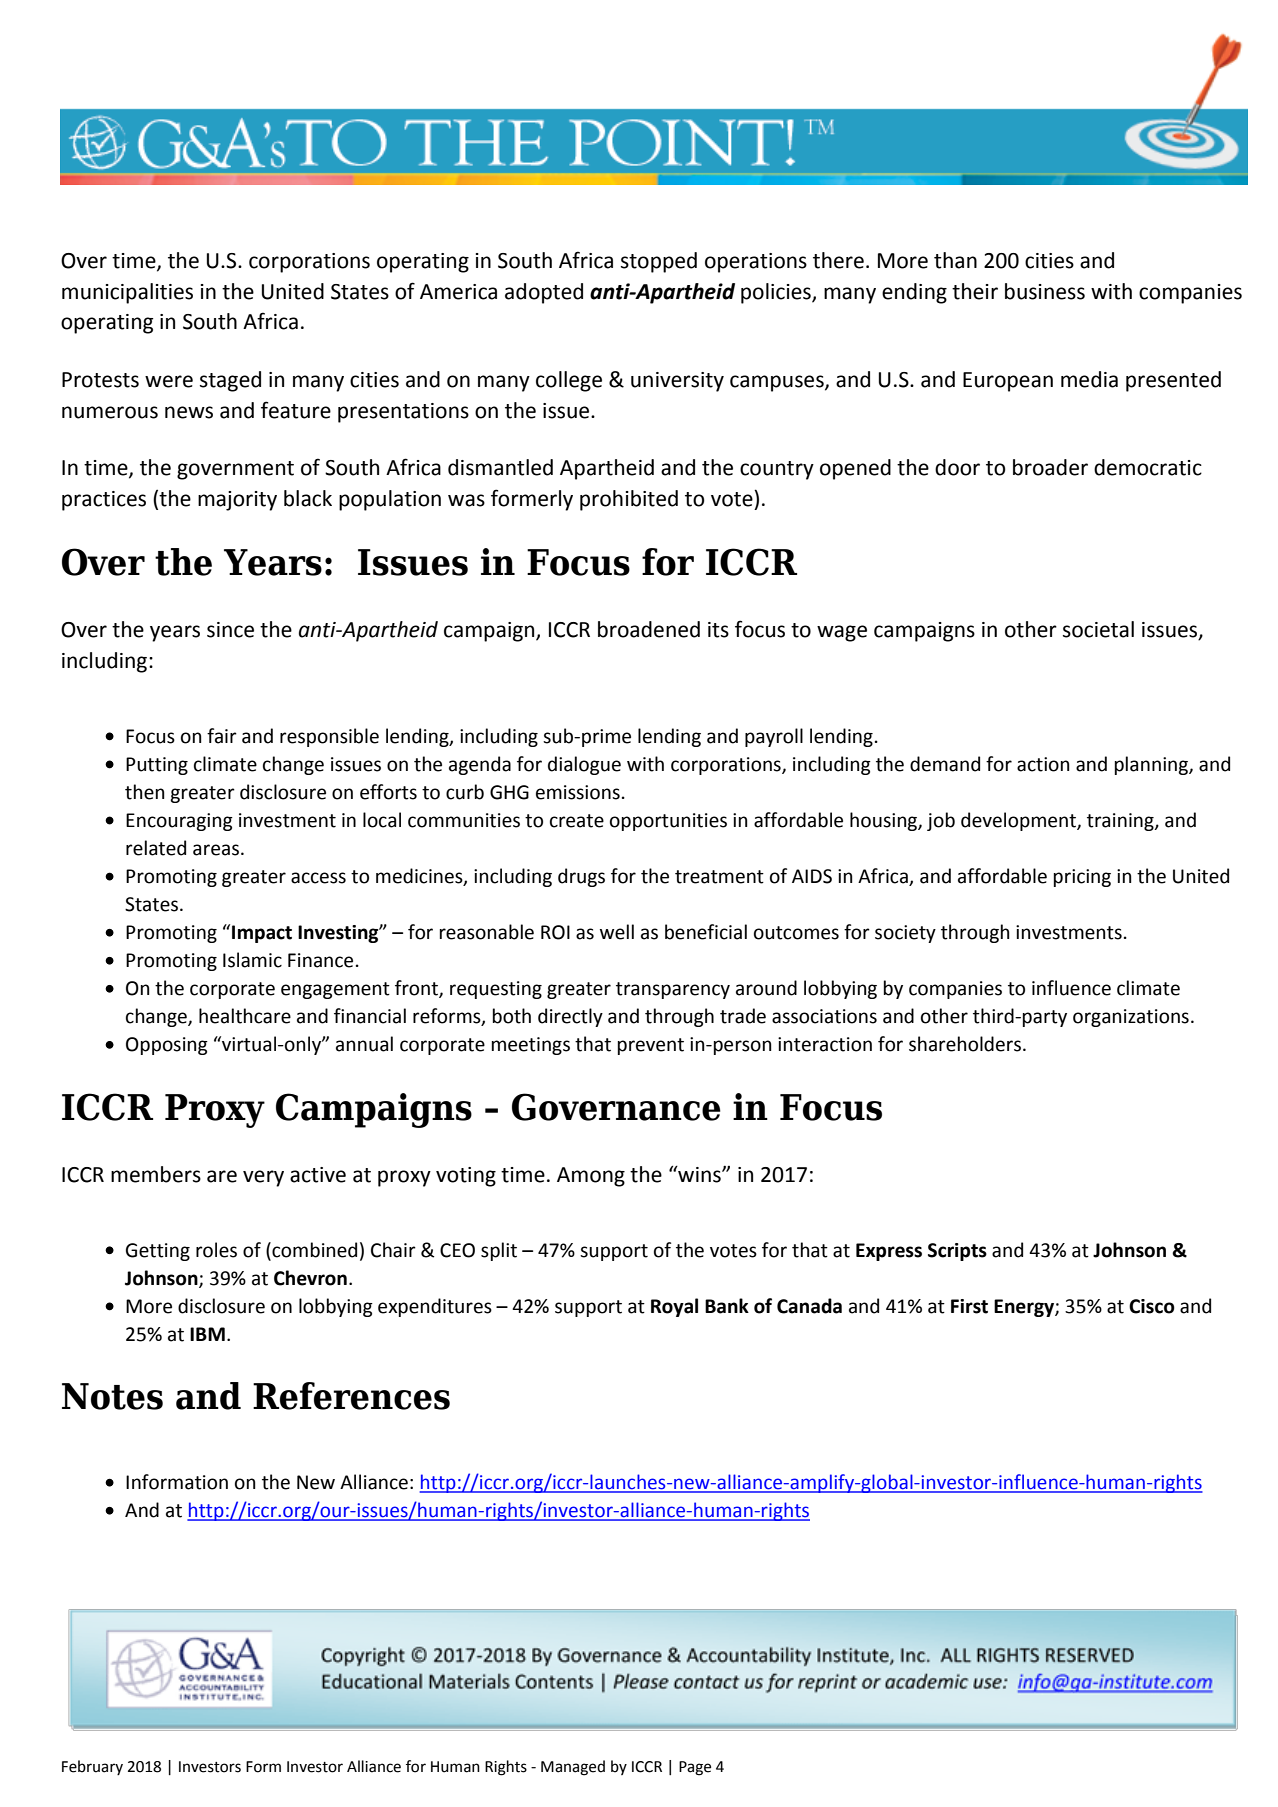 The width and height of the screenshot is (1278, 1807). I want to click on February, so click(92, 1767).
